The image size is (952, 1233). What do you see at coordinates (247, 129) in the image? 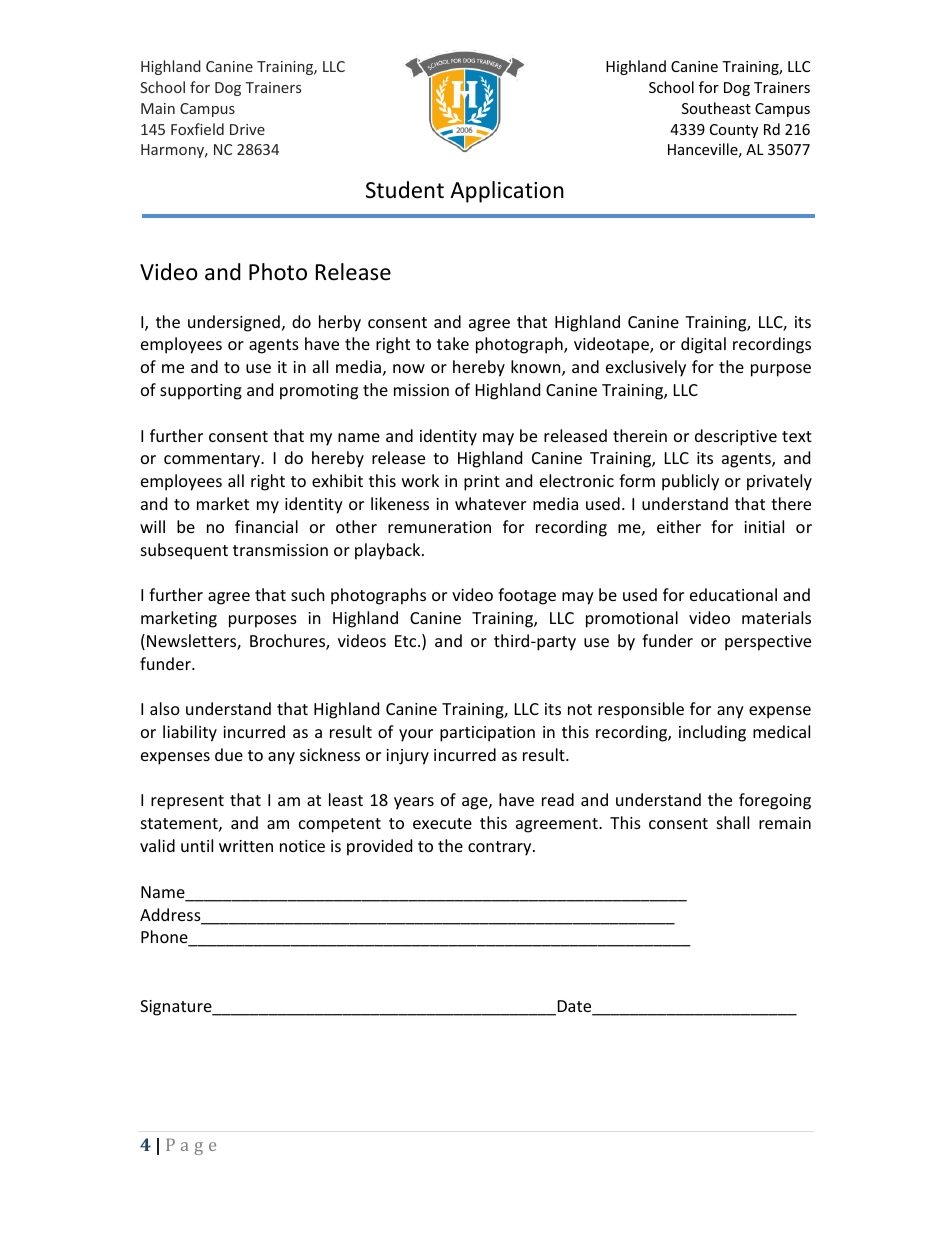
I see `Drive` at bounding box center [247, 129].
